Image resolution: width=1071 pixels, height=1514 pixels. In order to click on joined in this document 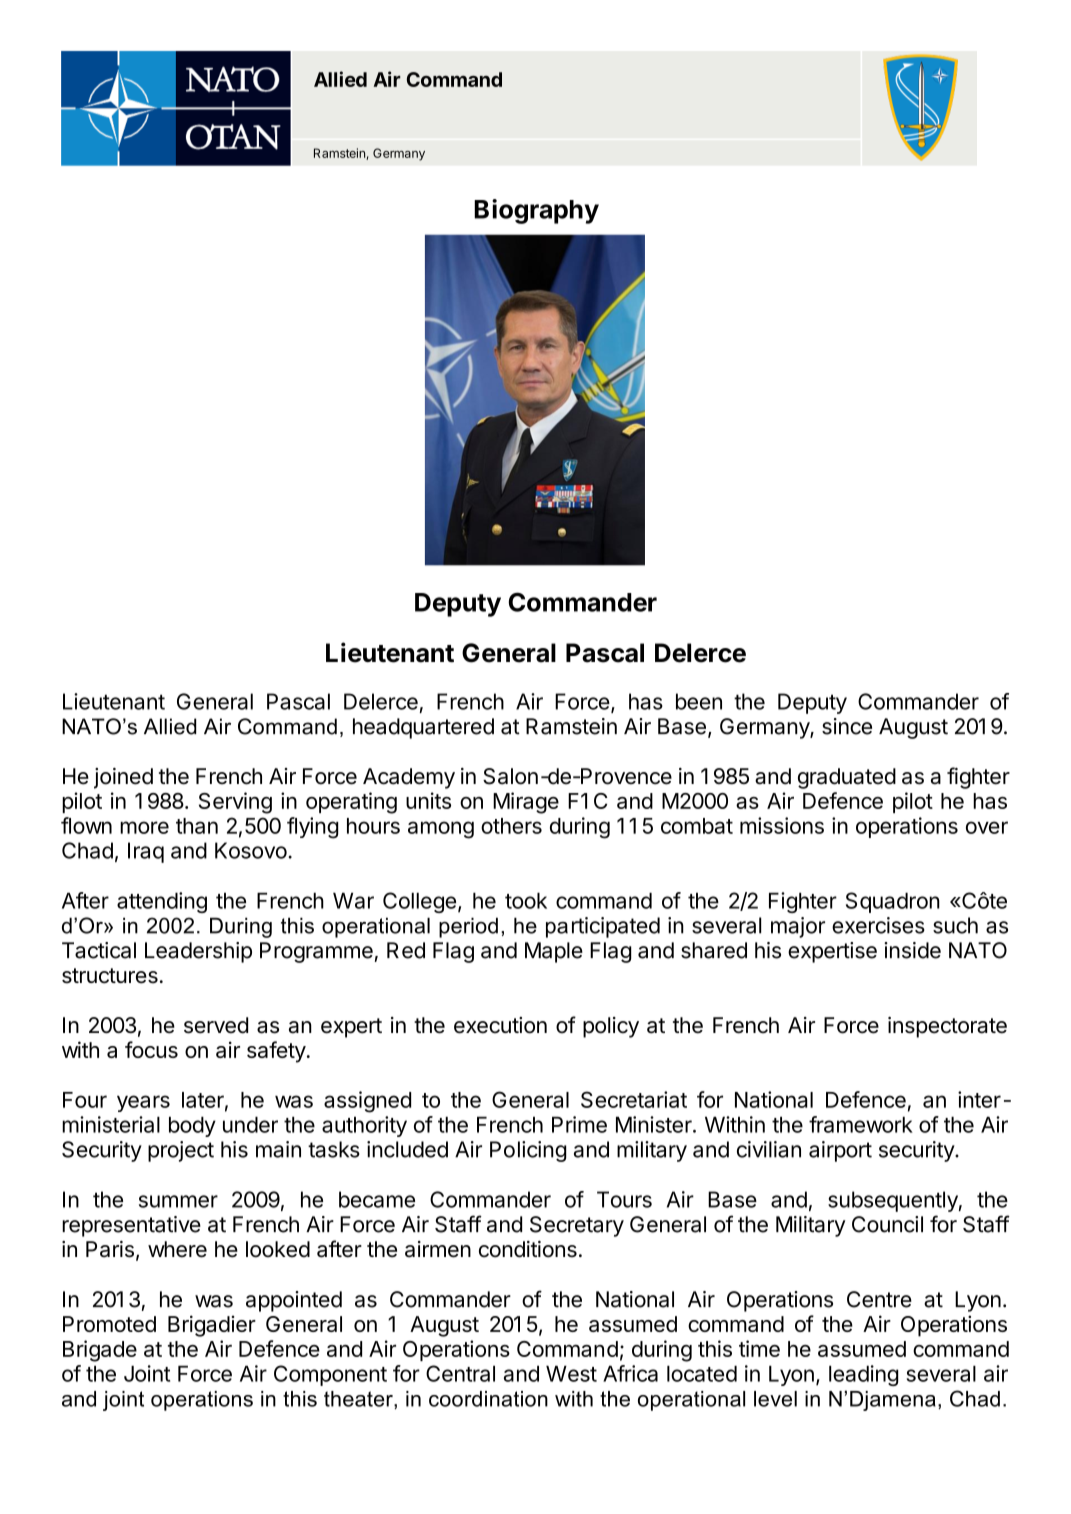, I will do `click(123, 778)`.
